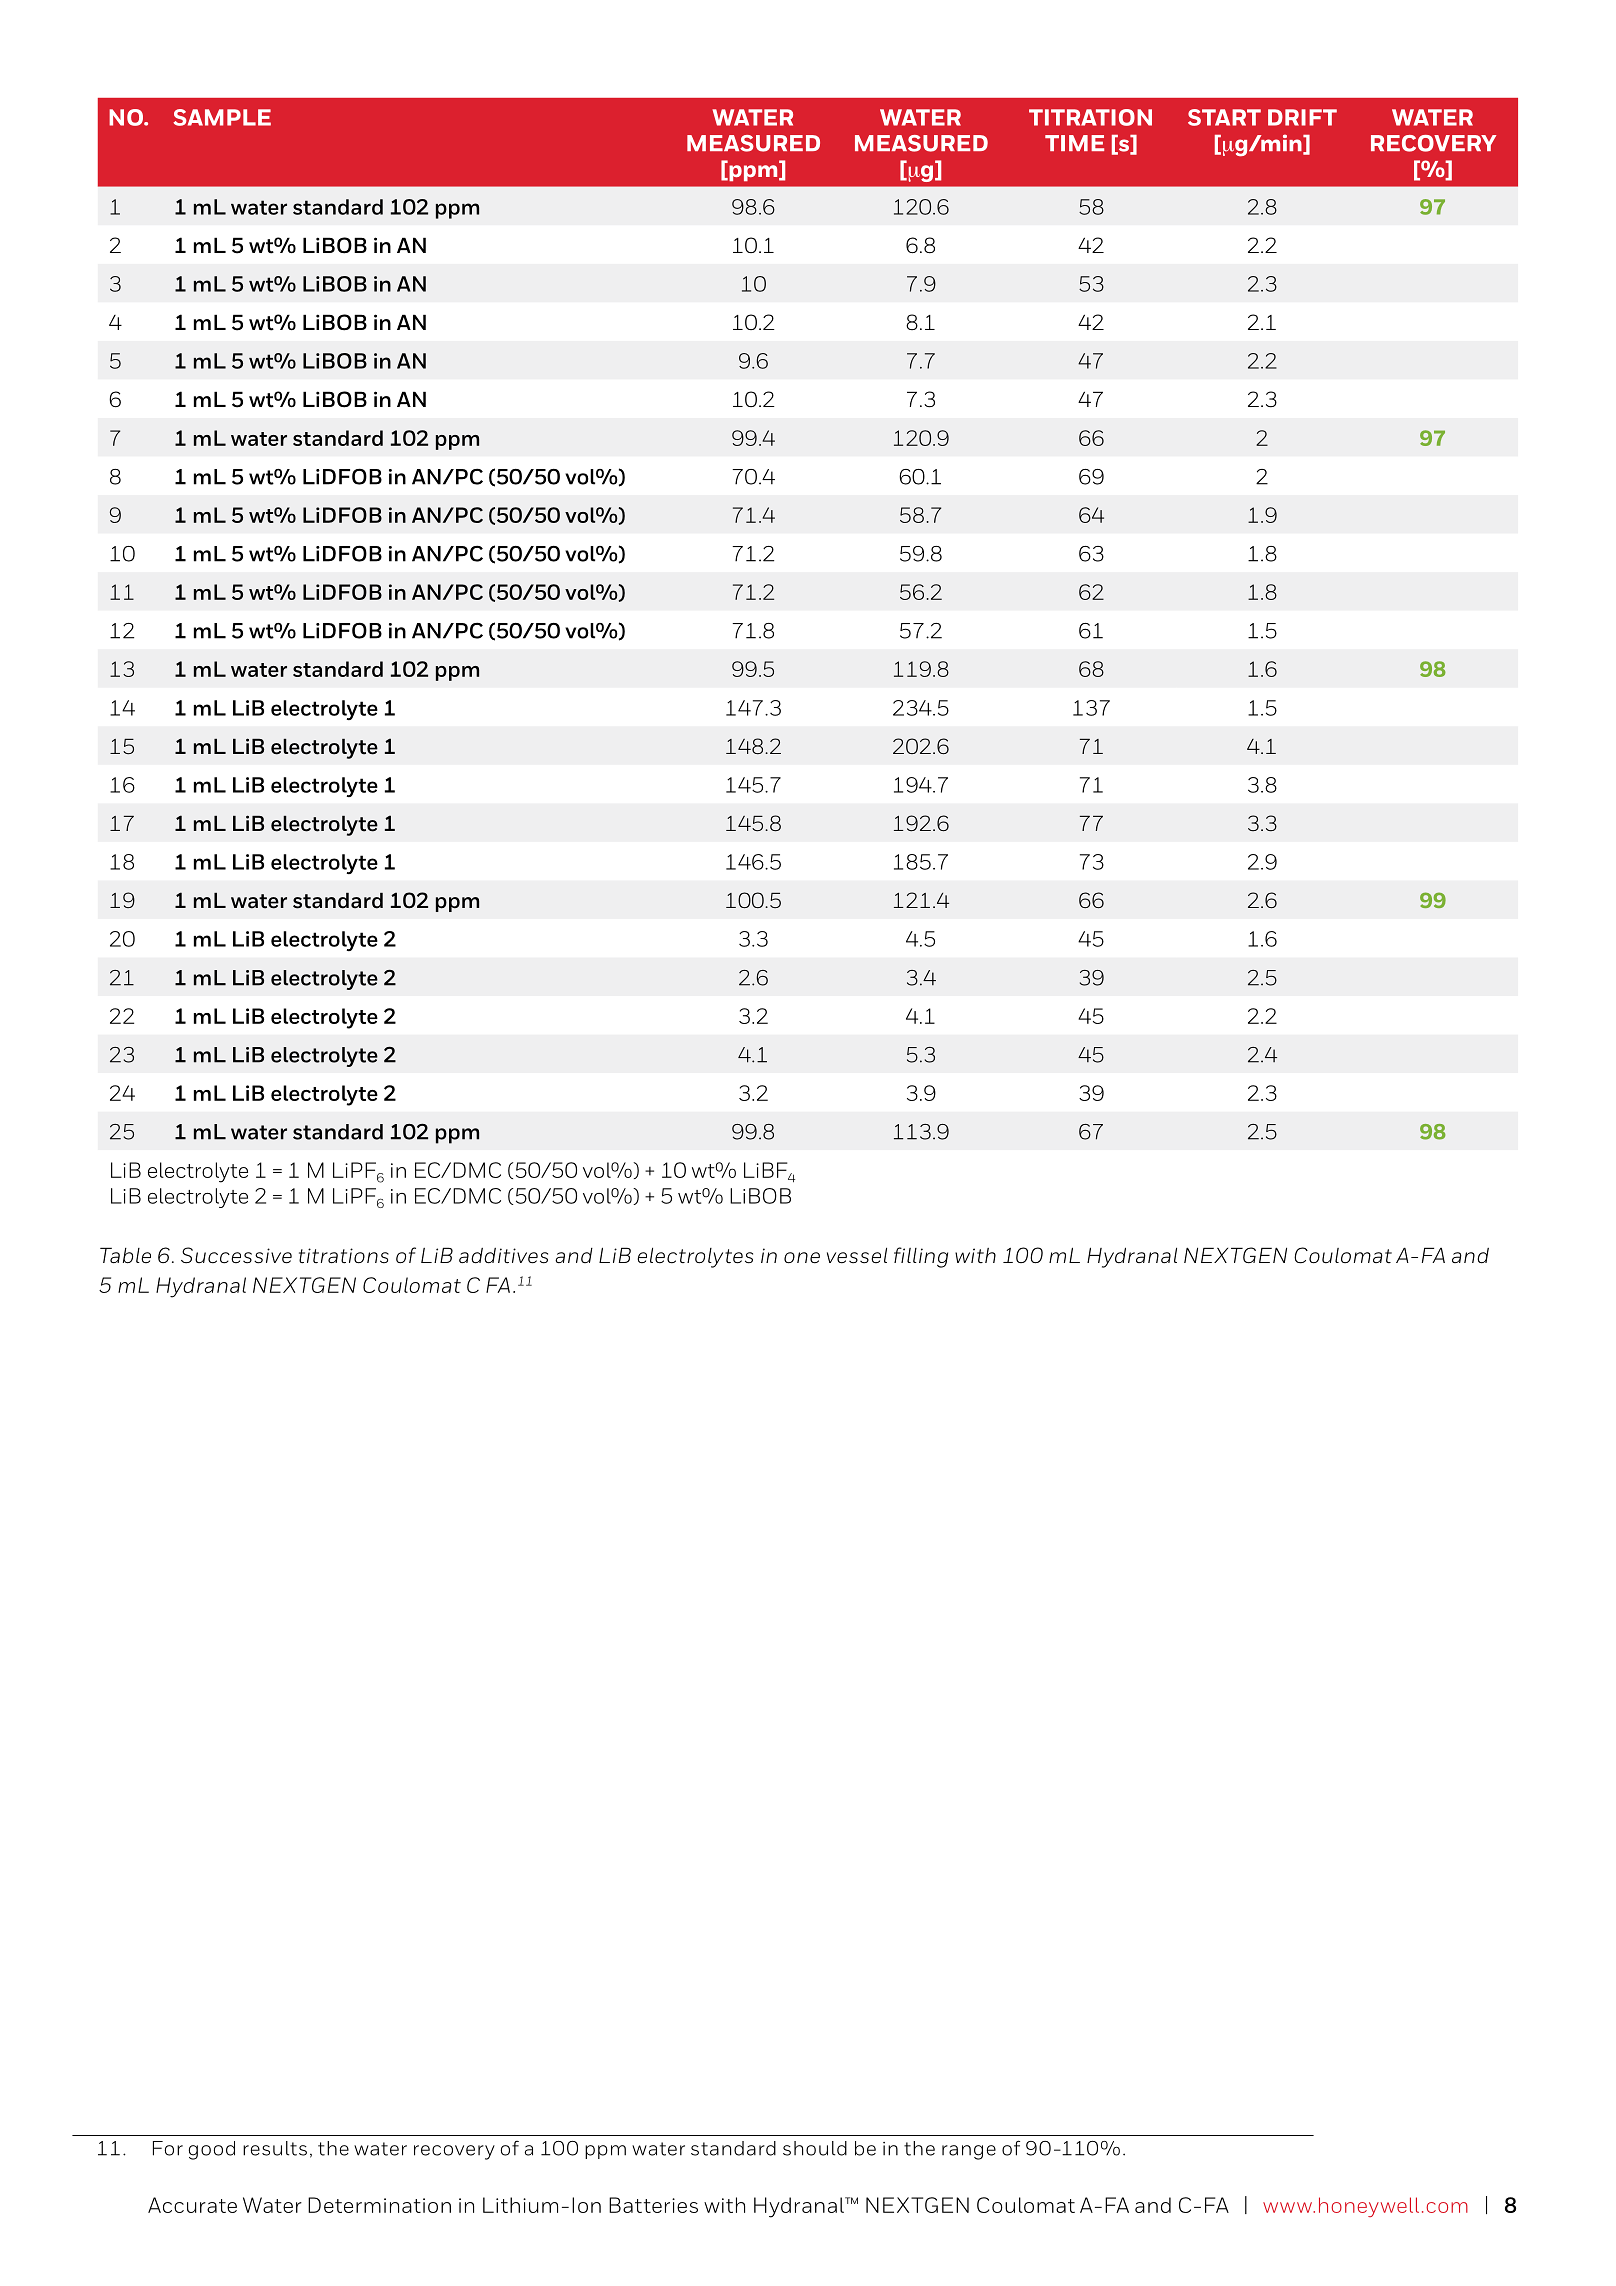 The height and width of the screenshot is (2286, 1616). I want to click on vessel, so click(857, 1255).
